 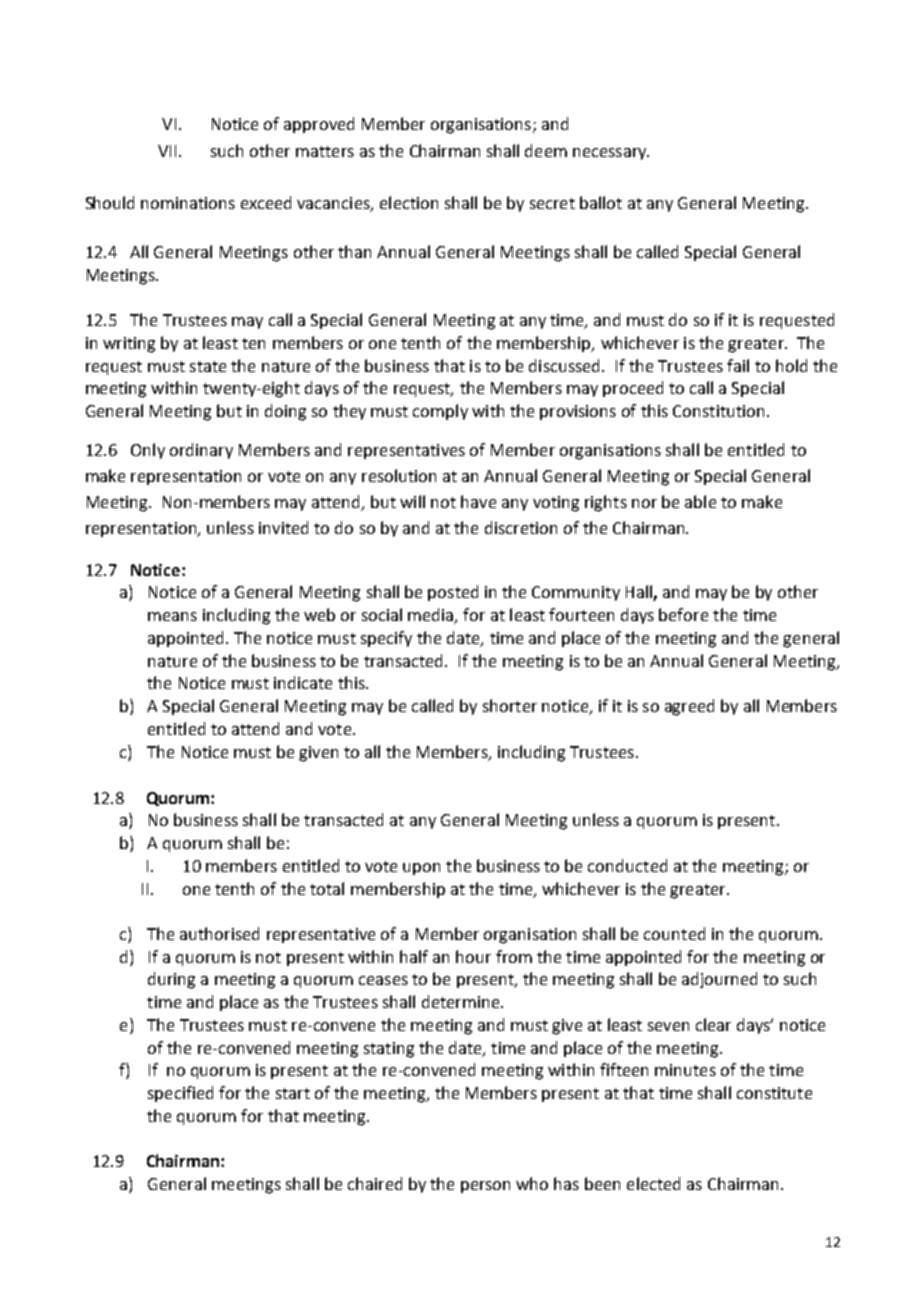 I want to click on conducted, so click(x=627, y=865).
